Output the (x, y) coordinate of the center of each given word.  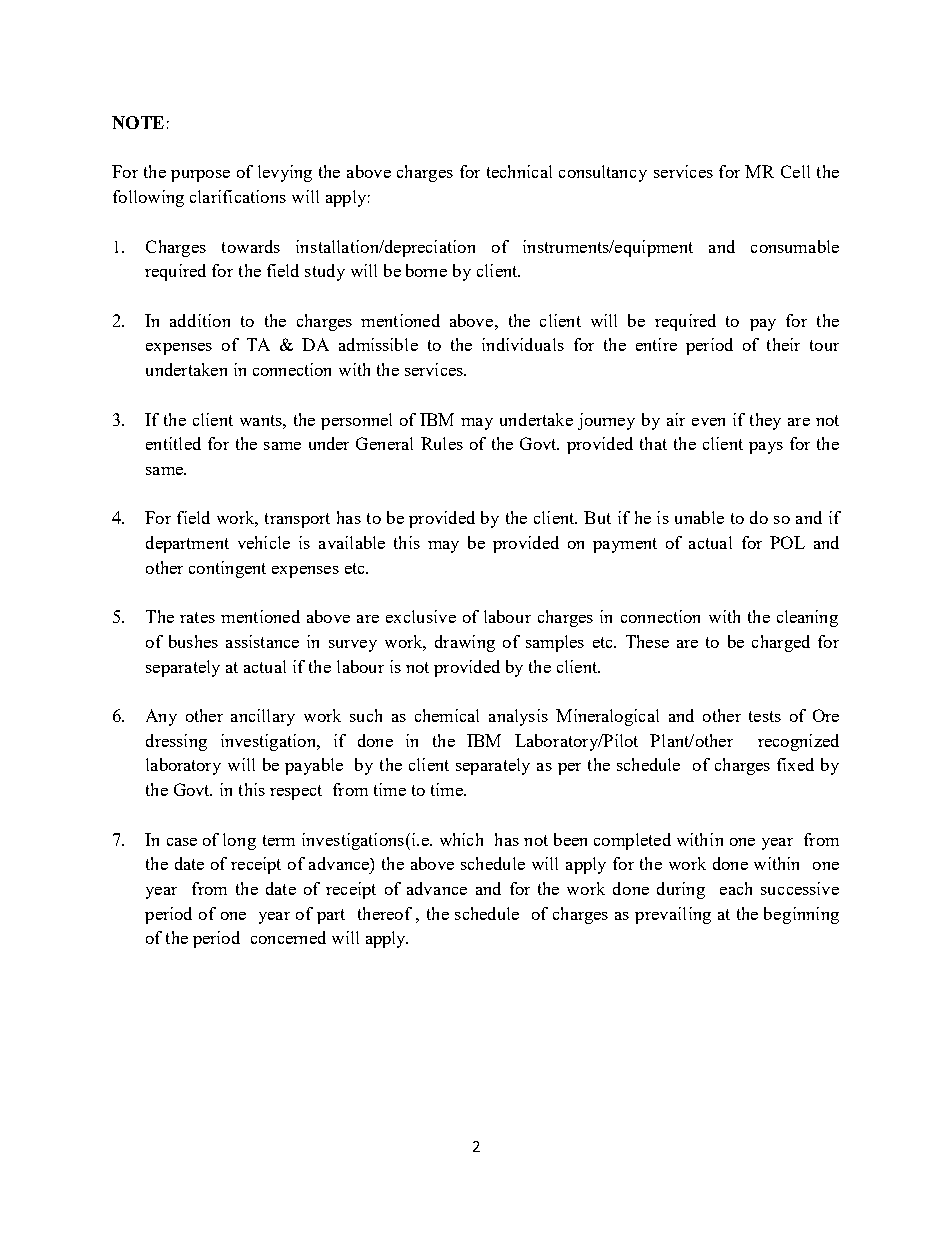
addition (200, 320)
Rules (442, 443)
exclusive (421, 616)
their (783, 344)
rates (197, 617)
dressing (176, 742)
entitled (173, 443)
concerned (288, 937)
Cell (795, 171)
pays (766, 448)
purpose (200, 176)
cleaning (807, 618)
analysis (518, 717)
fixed (795, 764)
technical (519, 171)
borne (426, 270)
